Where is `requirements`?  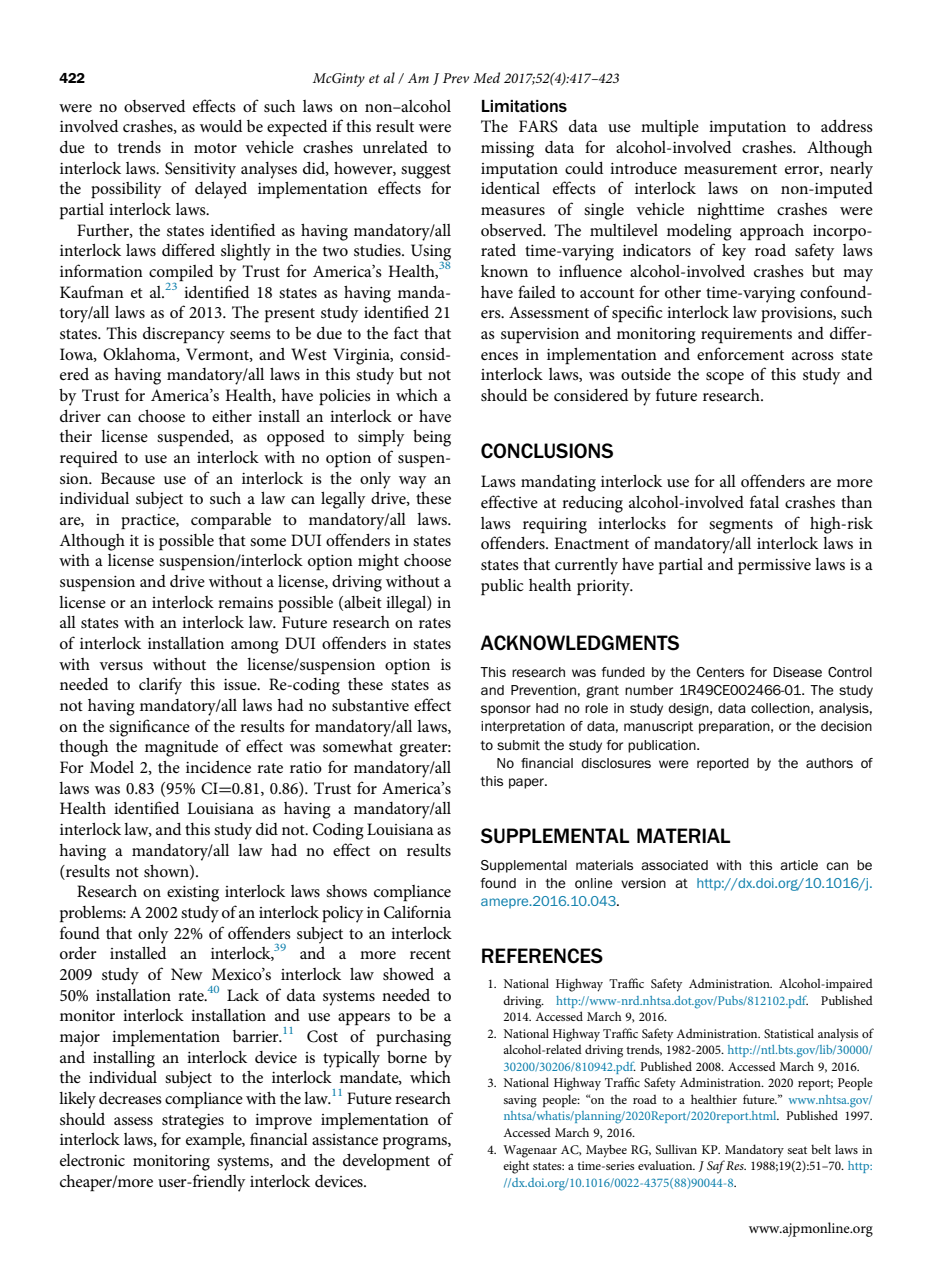 requirements is located at coordinates (746, 336).
